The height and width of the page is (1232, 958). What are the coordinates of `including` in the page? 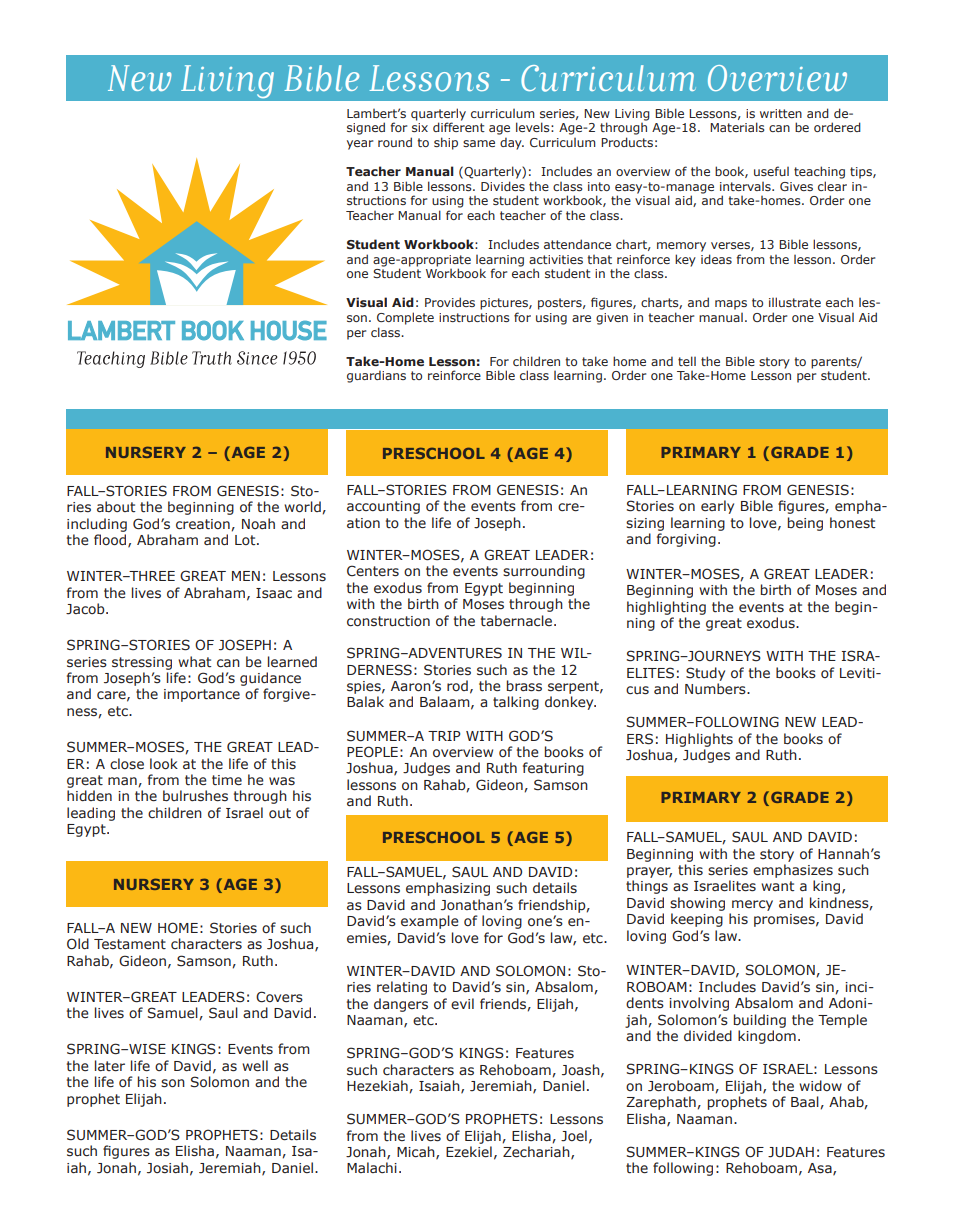 It's located at (97, 525).
